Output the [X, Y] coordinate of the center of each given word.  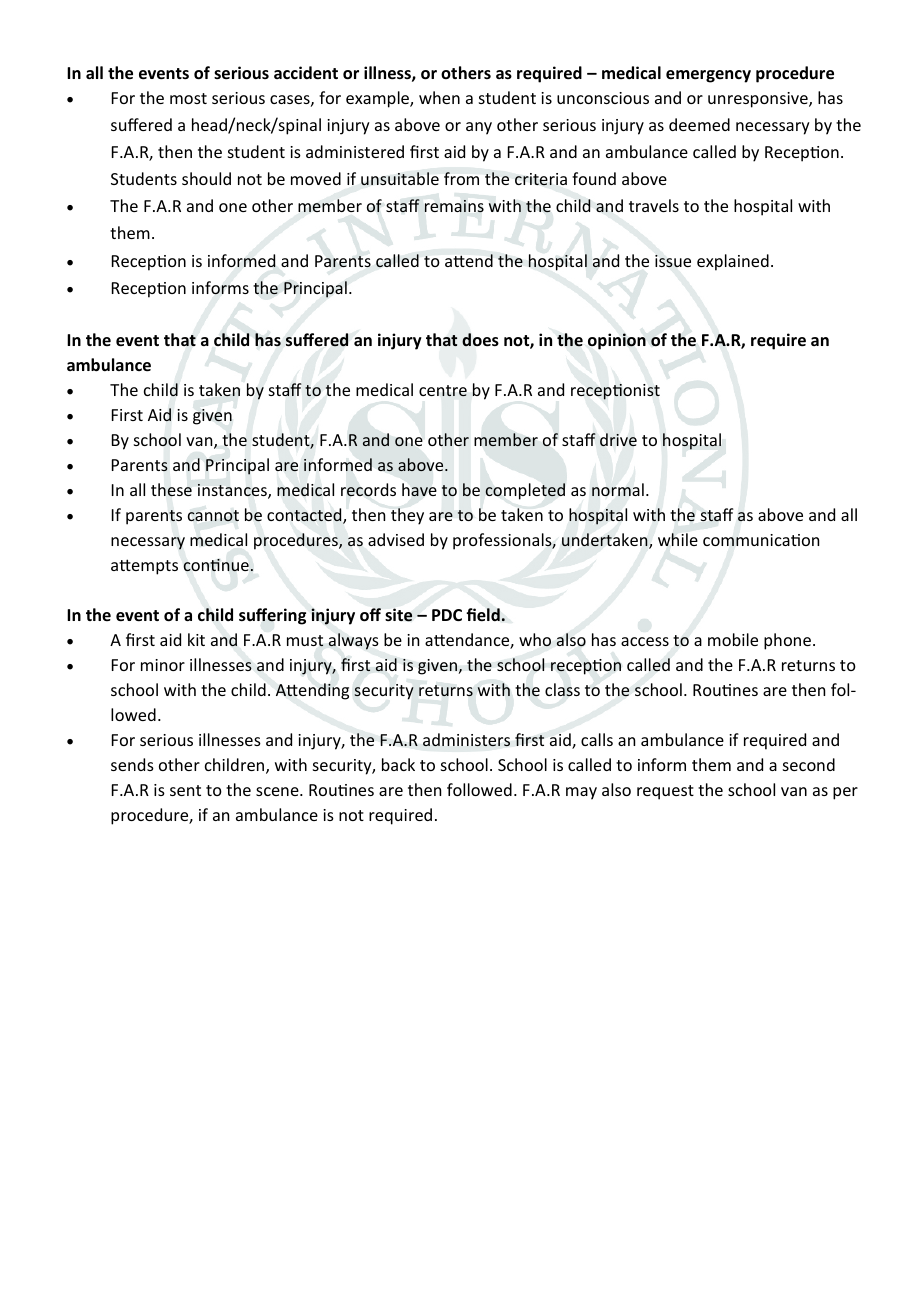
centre [443, 391]
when [439, 97]
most [188, 98]
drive [618, 439]
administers [466, 740]
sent [185, 790]
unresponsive [759, 100]
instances [233, 491]
